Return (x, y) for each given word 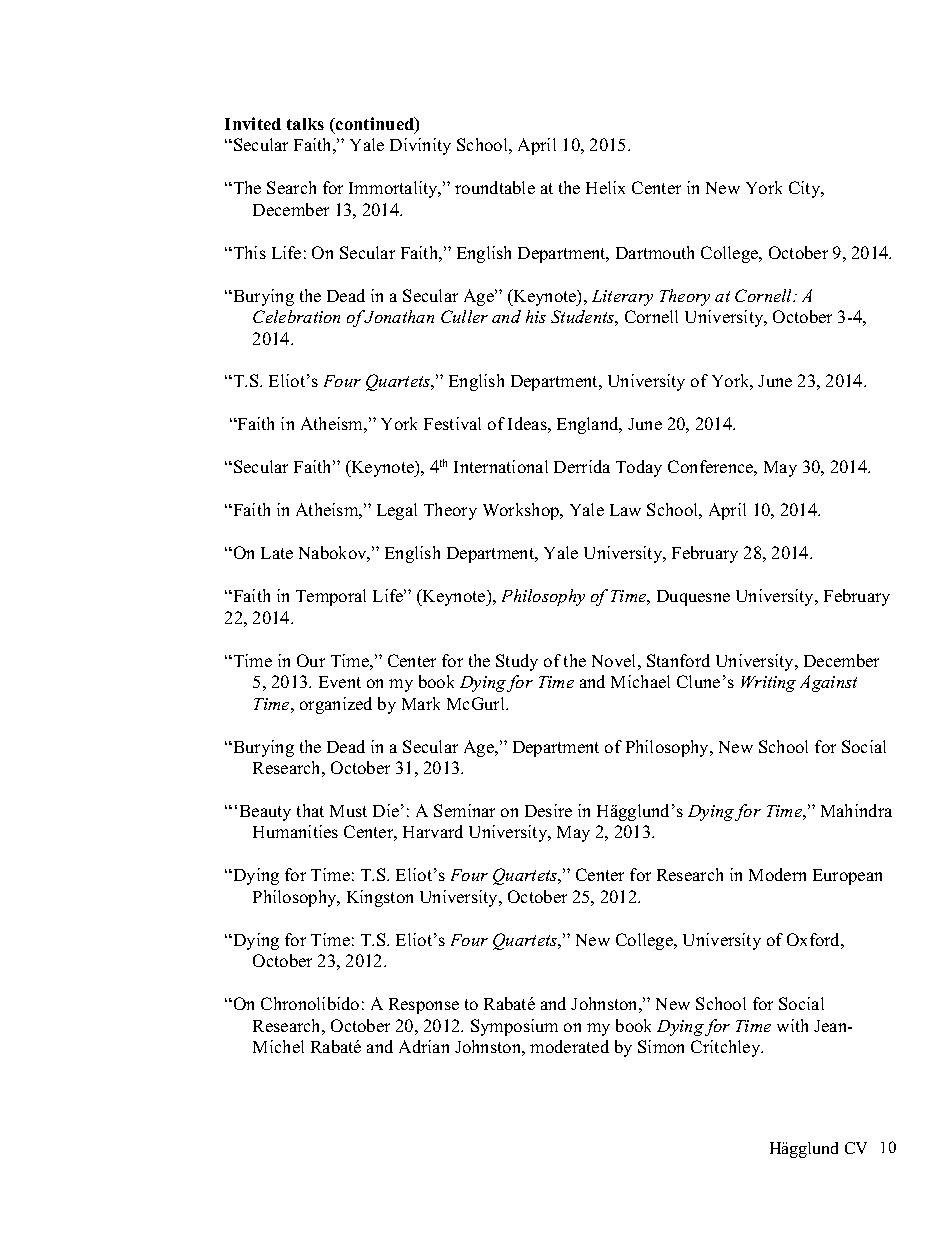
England (589, 425)
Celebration (296, 316)
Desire (548, 810)
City (806, 189)
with (792, 1025)
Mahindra (856, 810)
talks (305, 124)
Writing (768, 684)
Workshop (522, 511)
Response (424, 1006)
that (310, 810)
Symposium (514, 1027)
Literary (622, 298)
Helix (605, 187)
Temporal (331, 597)
